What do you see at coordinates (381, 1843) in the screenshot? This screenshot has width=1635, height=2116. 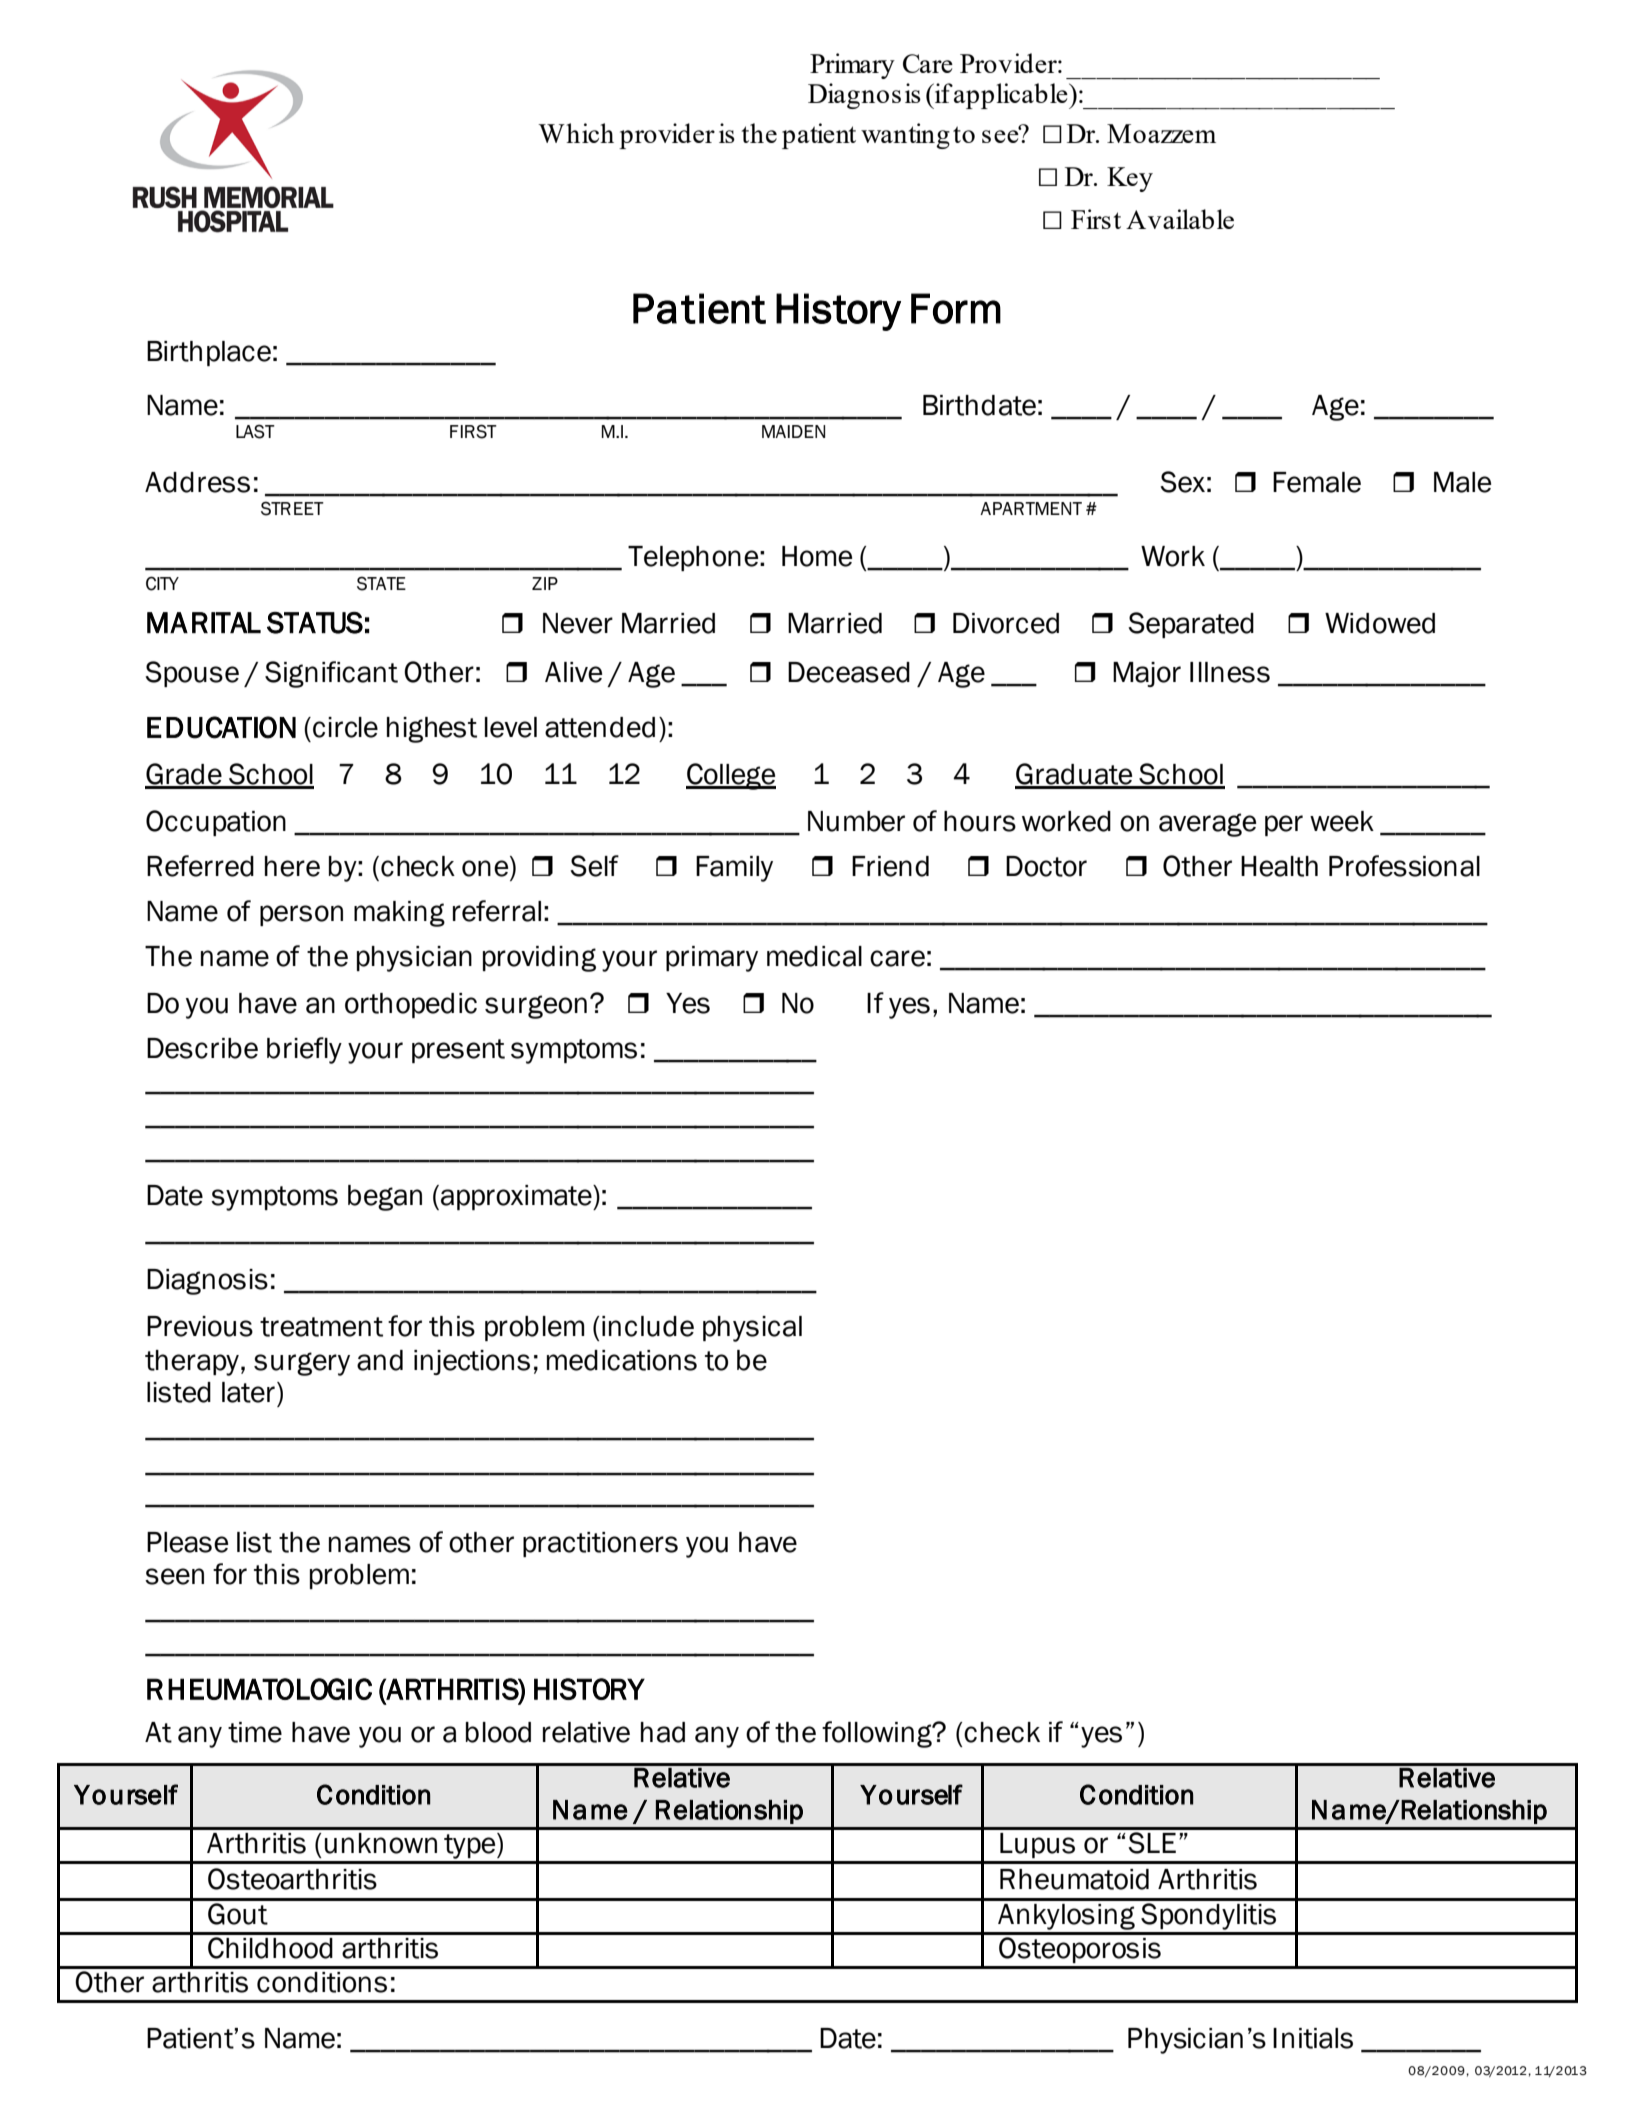 I see `unknown` at bounding box center [381, 1843].
